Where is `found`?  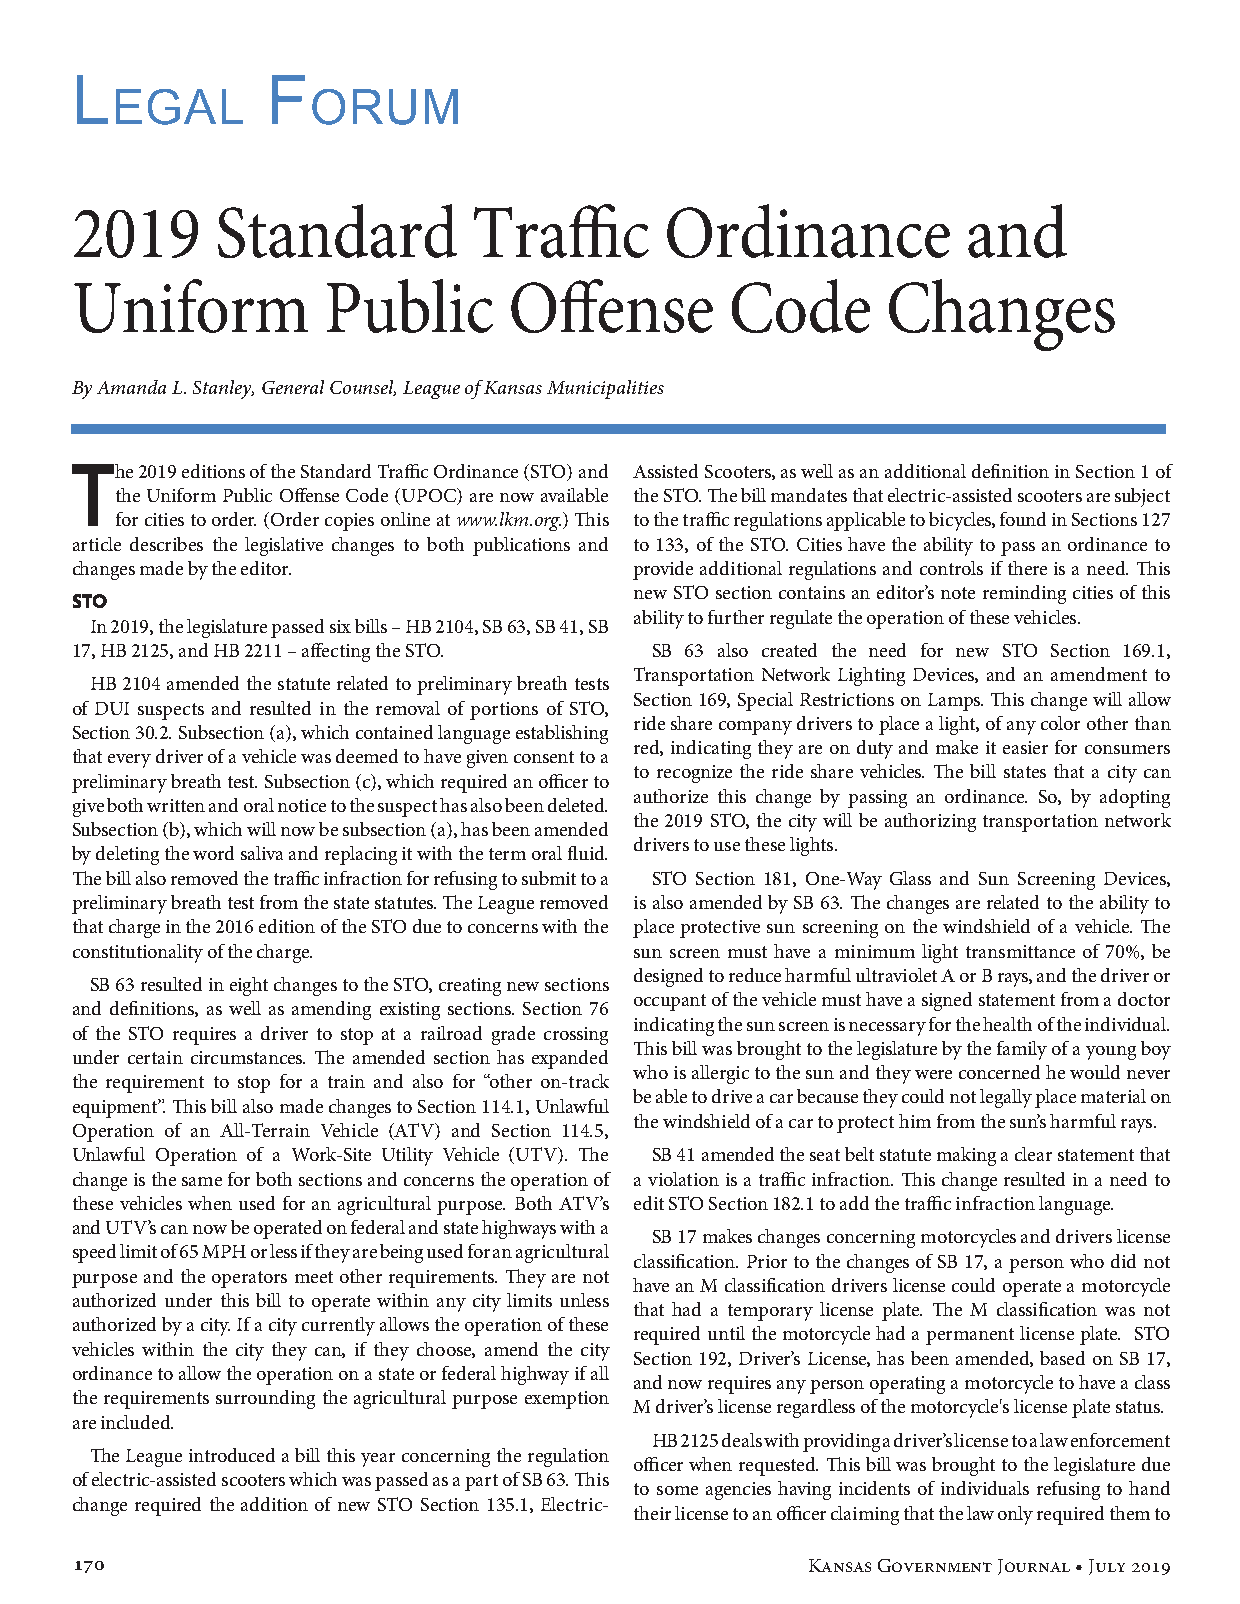
found is located at coordinates (1023, 519).
